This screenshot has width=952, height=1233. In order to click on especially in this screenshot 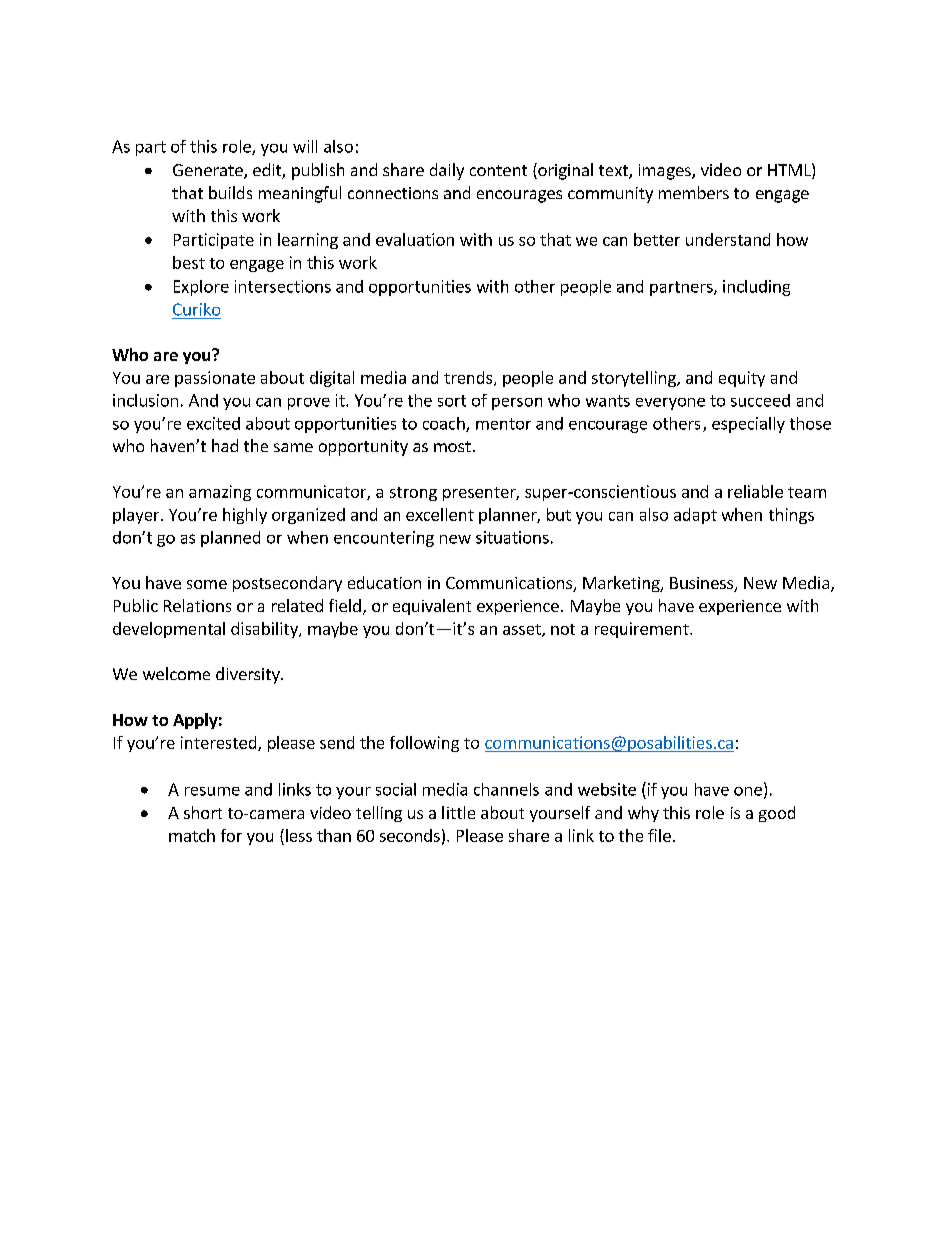, I will do `click(748, 425)`.
